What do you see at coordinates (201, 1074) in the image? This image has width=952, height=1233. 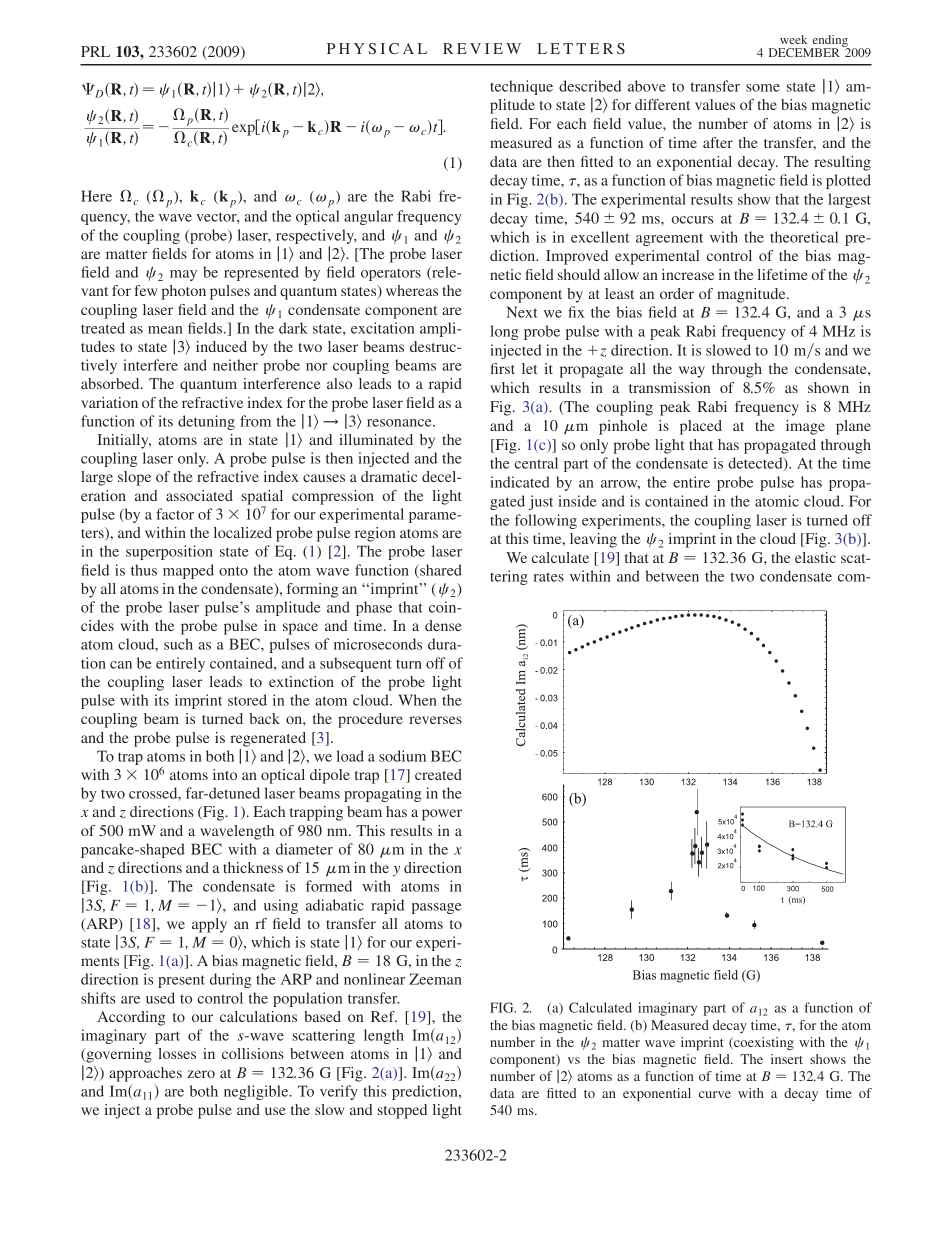 I see `zero` at bounding box center [201, 1074].
